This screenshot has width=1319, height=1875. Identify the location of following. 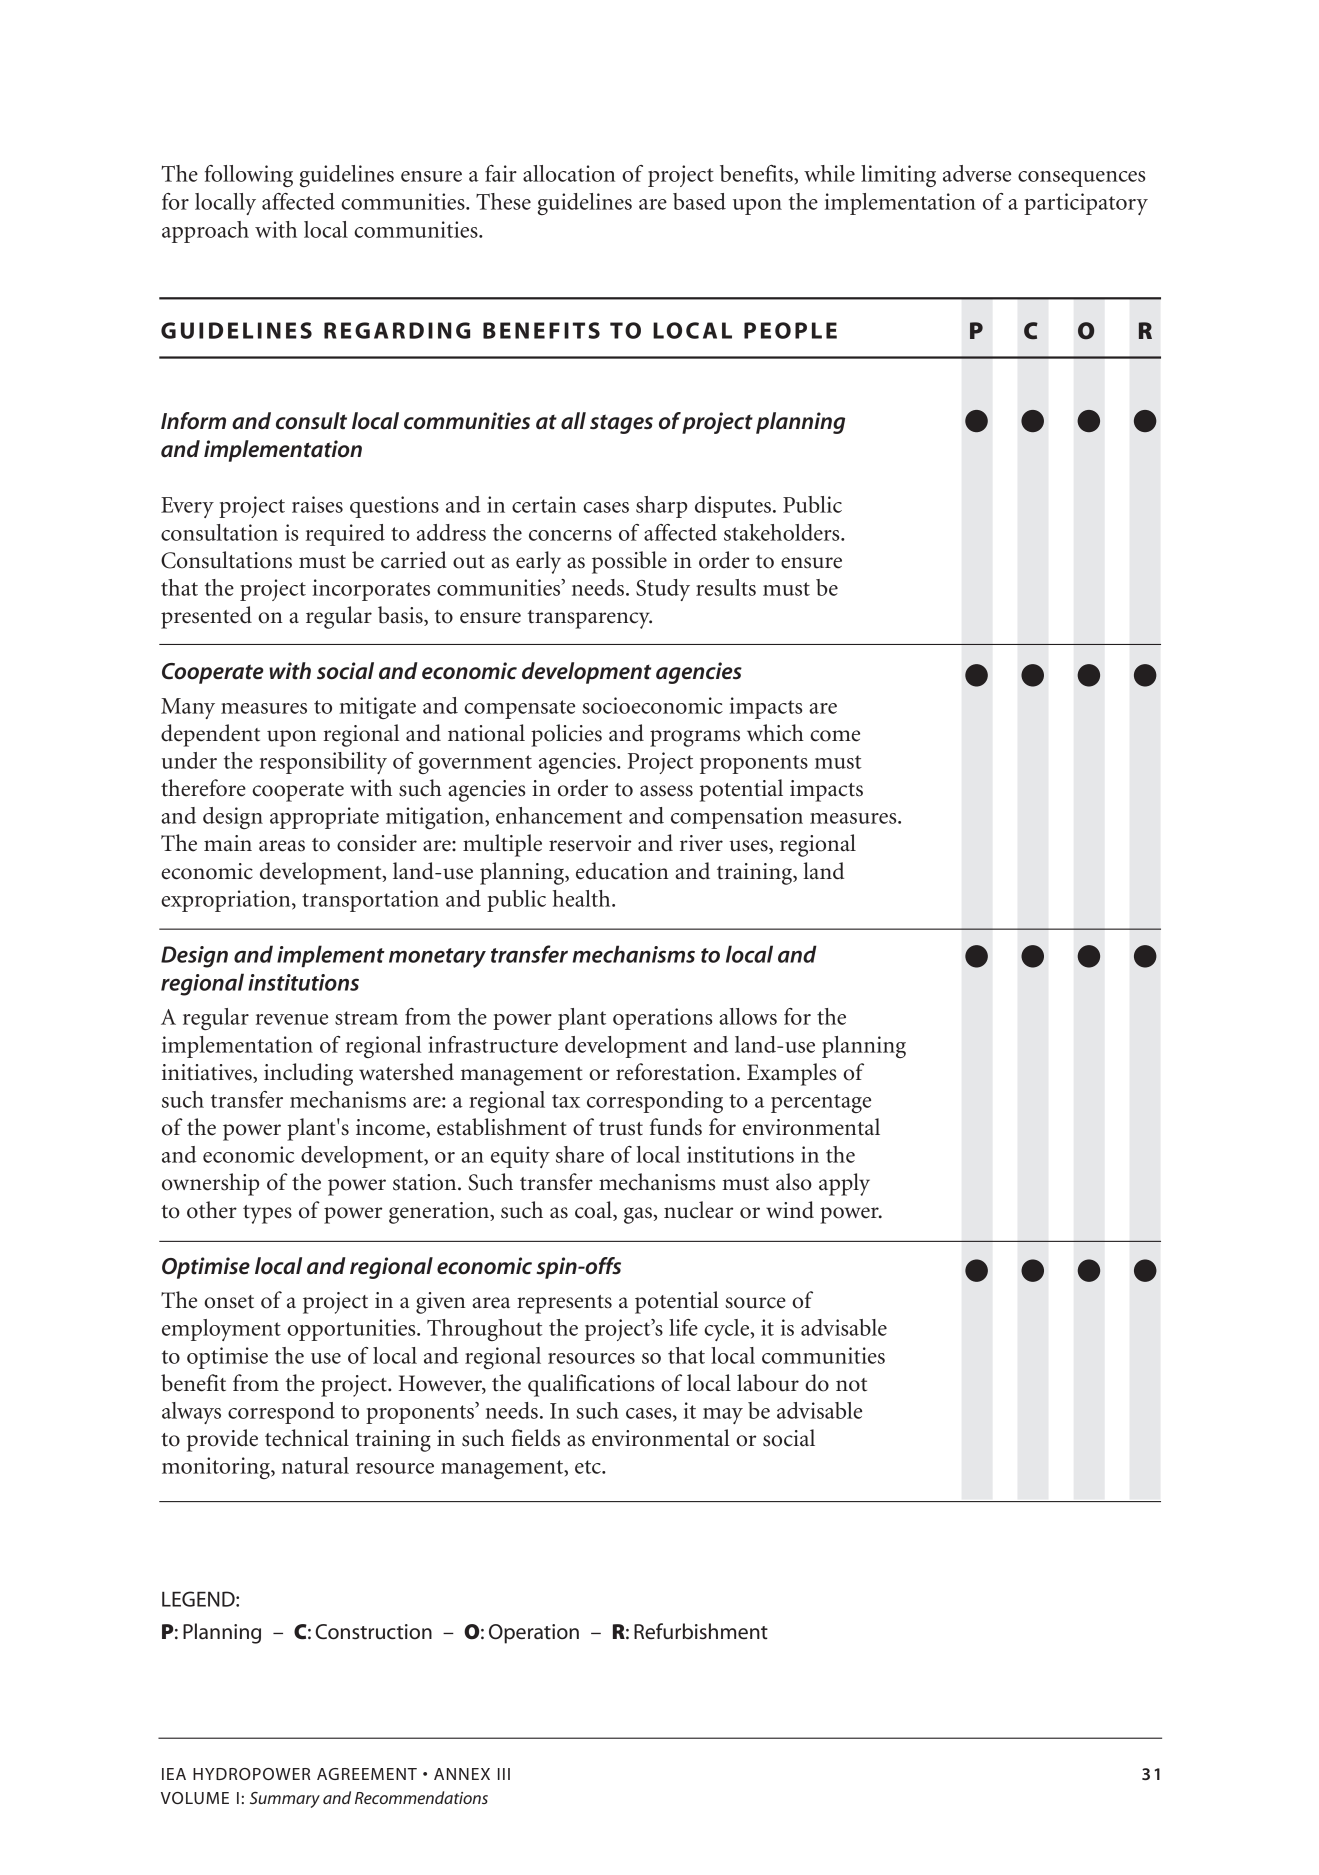
(249, 176).
